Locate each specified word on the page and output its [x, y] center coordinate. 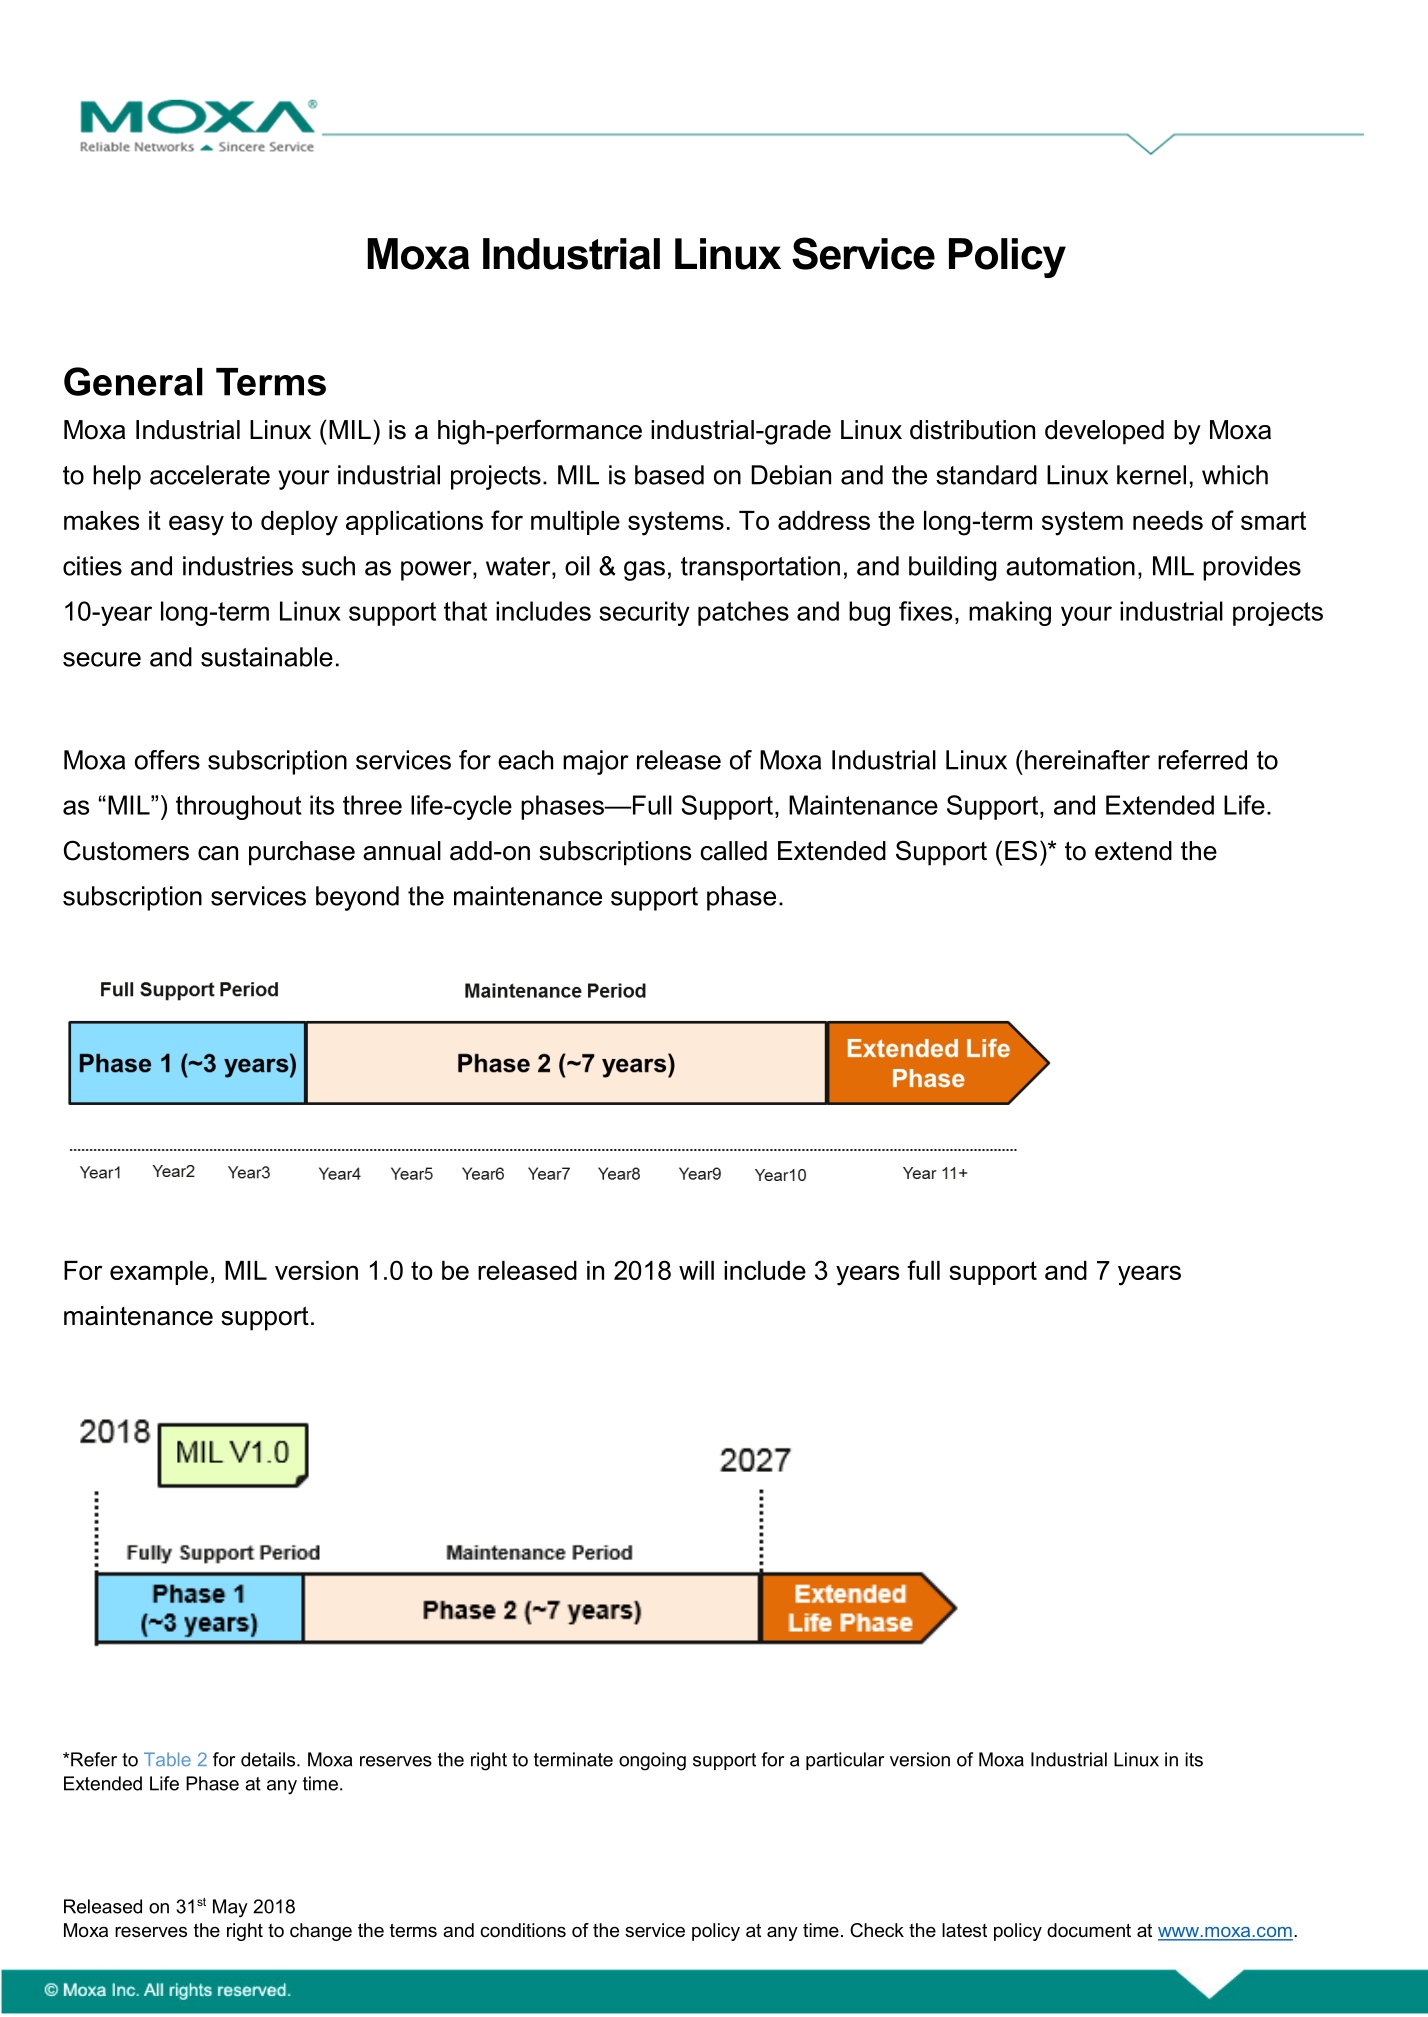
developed [1104, 432]
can [218, 853]
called [733, 851]
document [1089, 1930]
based [669, 475]
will [696, 1270]
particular [845, 1761]
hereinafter [1087, 760]
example [159, 1273]
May [230, 1908]
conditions [523, 1930]
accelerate [210, 475]
